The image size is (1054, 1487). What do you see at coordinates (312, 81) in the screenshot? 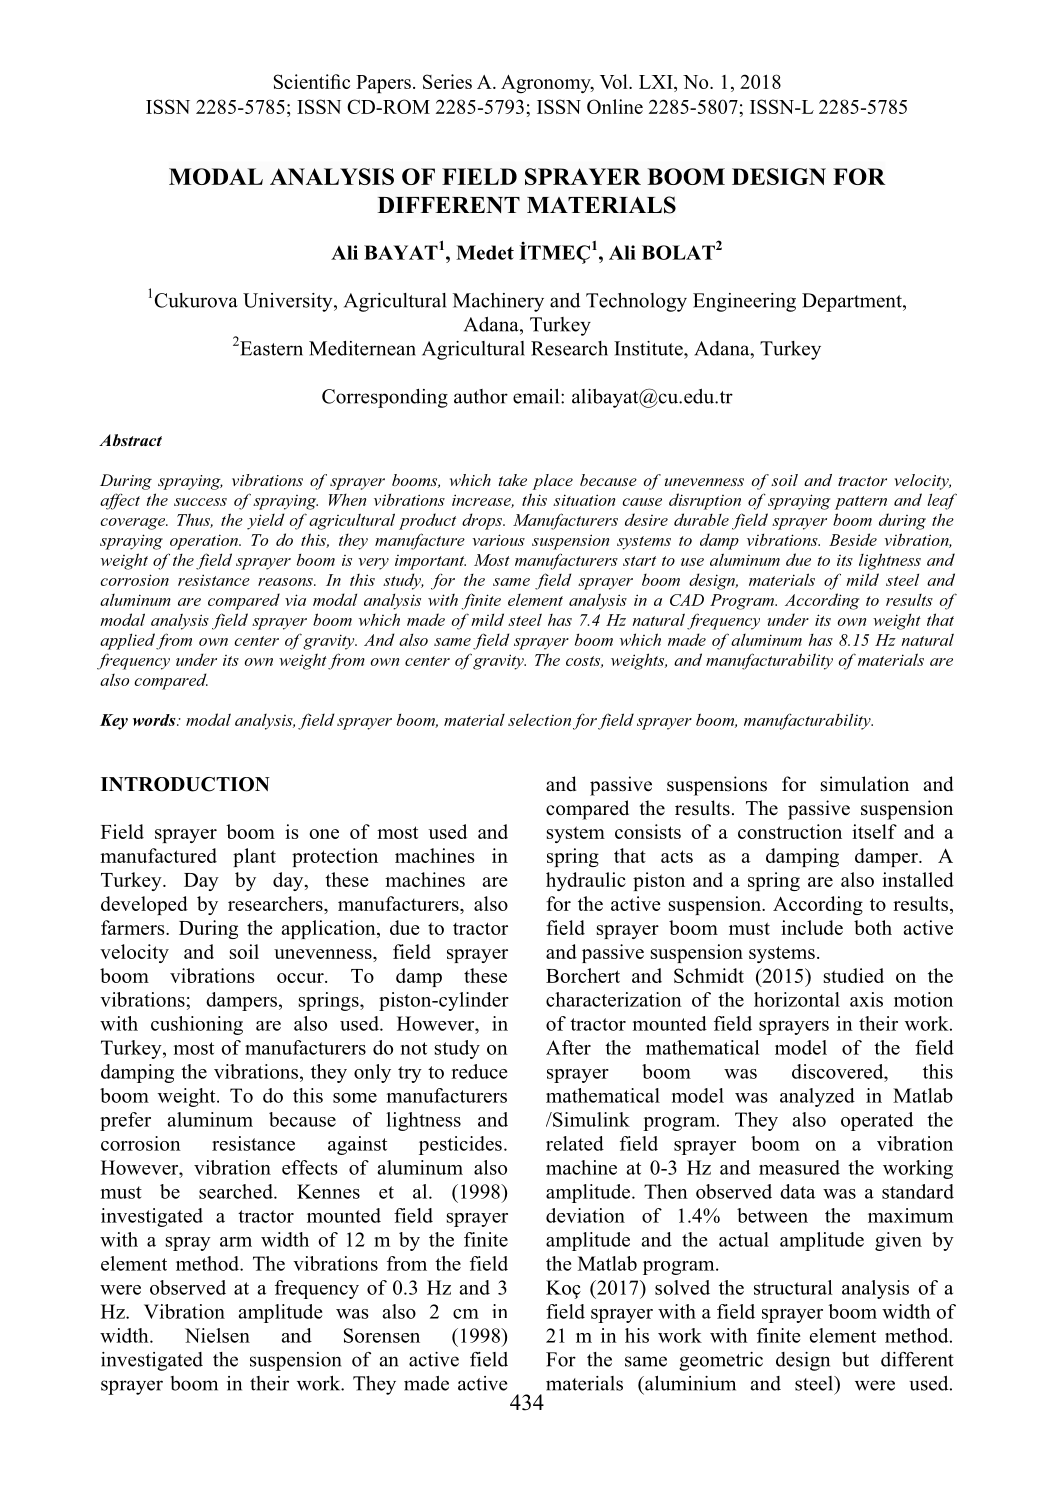
I see `Scientific` at bounding box center [312, 81].
